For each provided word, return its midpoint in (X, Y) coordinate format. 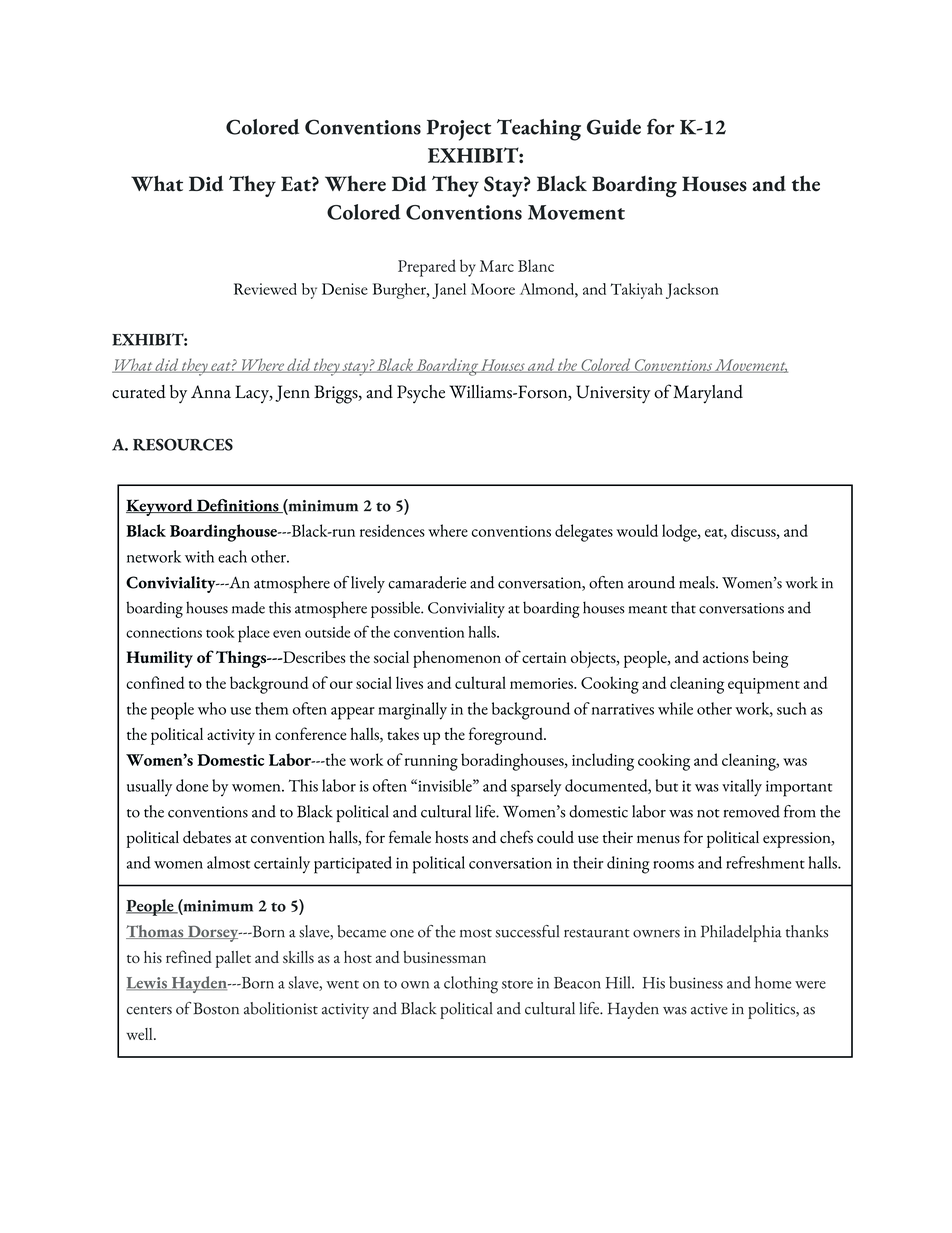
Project (459, 130)
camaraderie (427, 582)
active (709, 1009)
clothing (471, 985)
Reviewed (265, 289)
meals (698, 582)
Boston (216, 1008)
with (199, 556)
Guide (614, 127)
